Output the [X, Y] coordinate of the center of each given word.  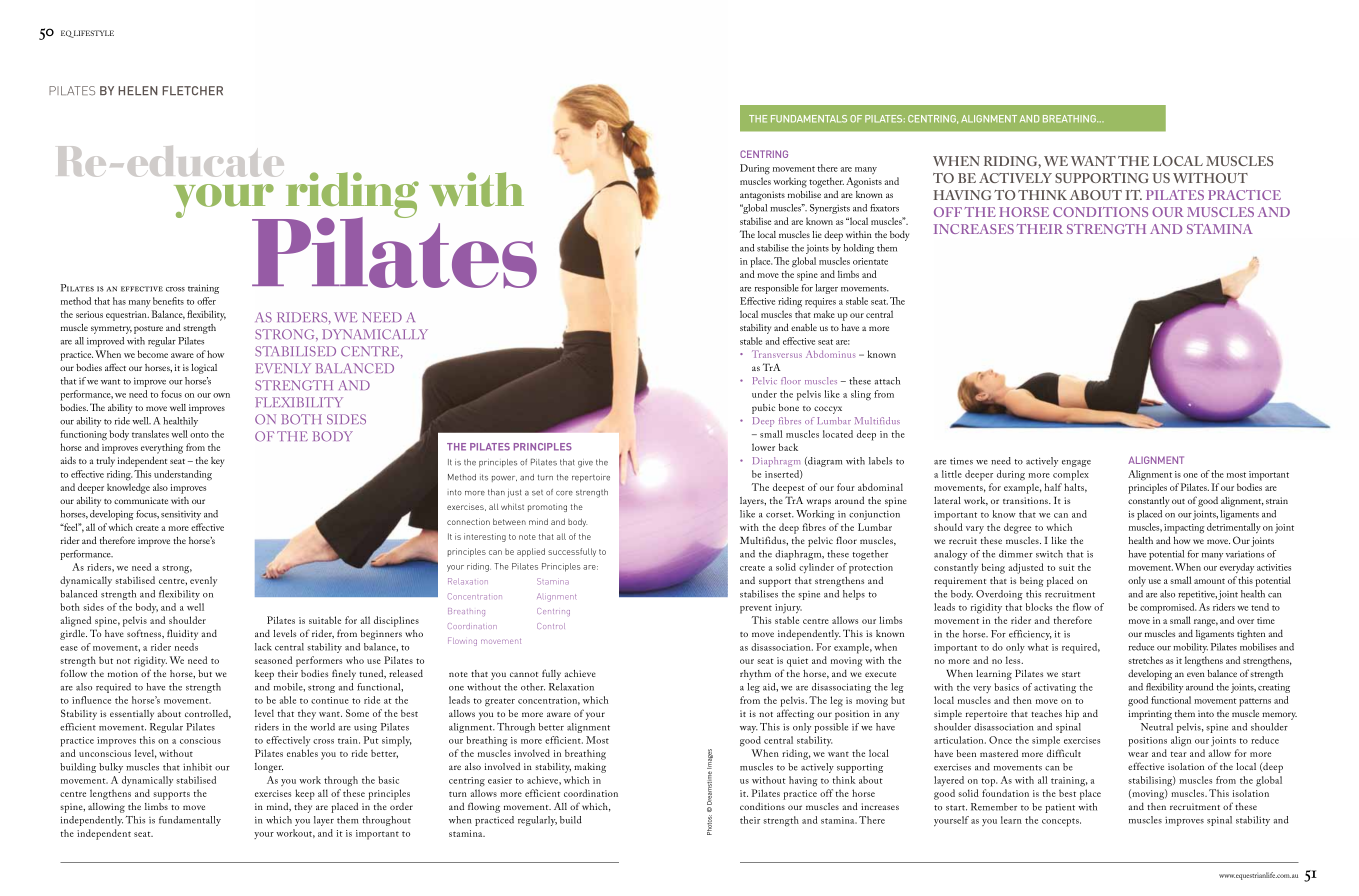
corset [780, 515]
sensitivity [181, 515]
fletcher [192, 91]
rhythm [755, 675]
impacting [1184, 529]
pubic [763, 409]
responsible [777, 289]
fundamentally [190, 821]
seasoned [273, 660]
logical [204, 369]
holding [859, 249]
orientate [870, 261]
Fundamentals [809, 119]
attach [887, 381]
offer [206, 301]
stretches [1145, 660]
